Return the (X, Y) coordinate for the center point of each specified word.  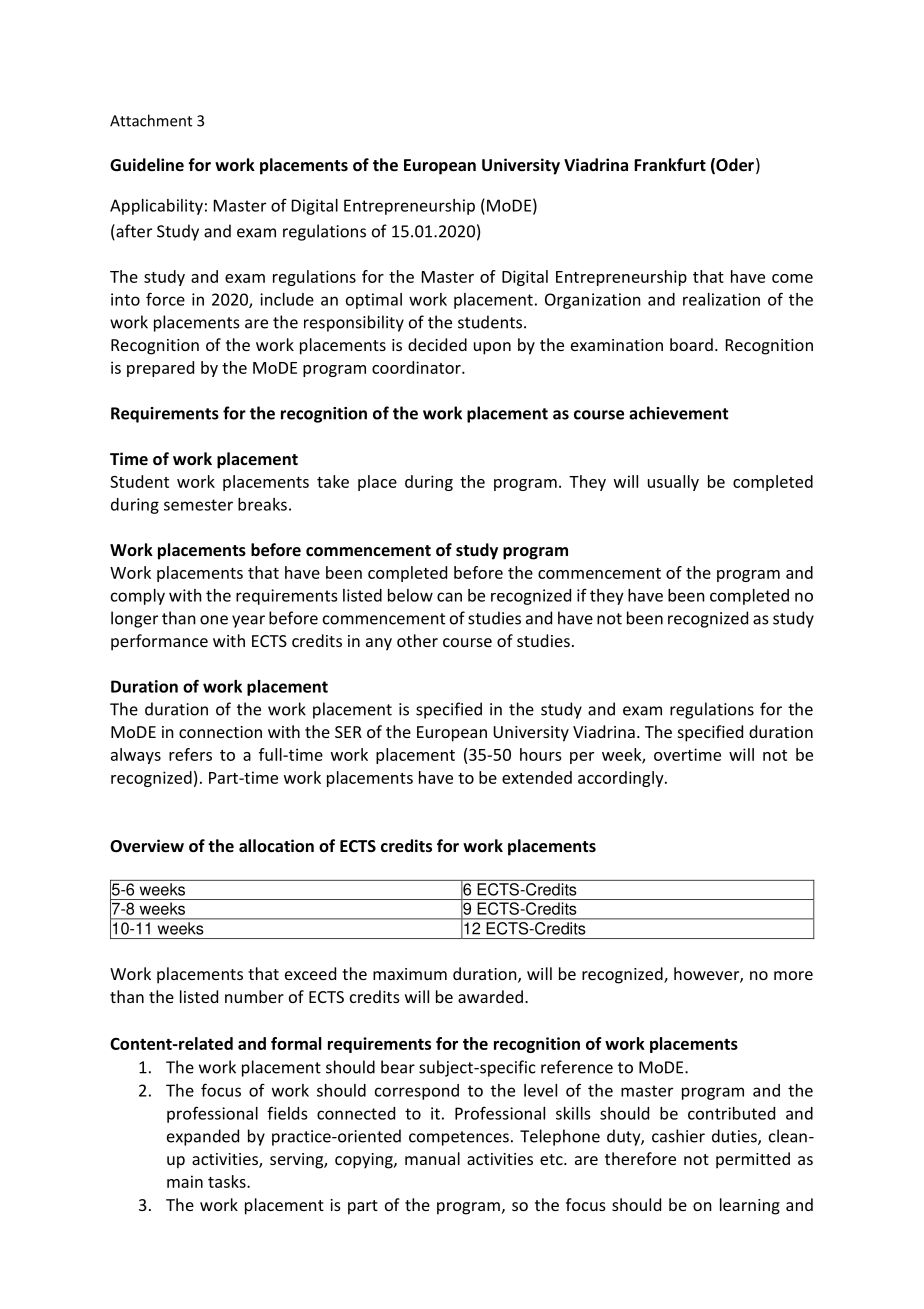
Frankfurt (670, 164)
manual (432, 1158)
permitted (753, 1160)
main (185, 1181)
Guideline (147, 164)
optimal (374, 301)
